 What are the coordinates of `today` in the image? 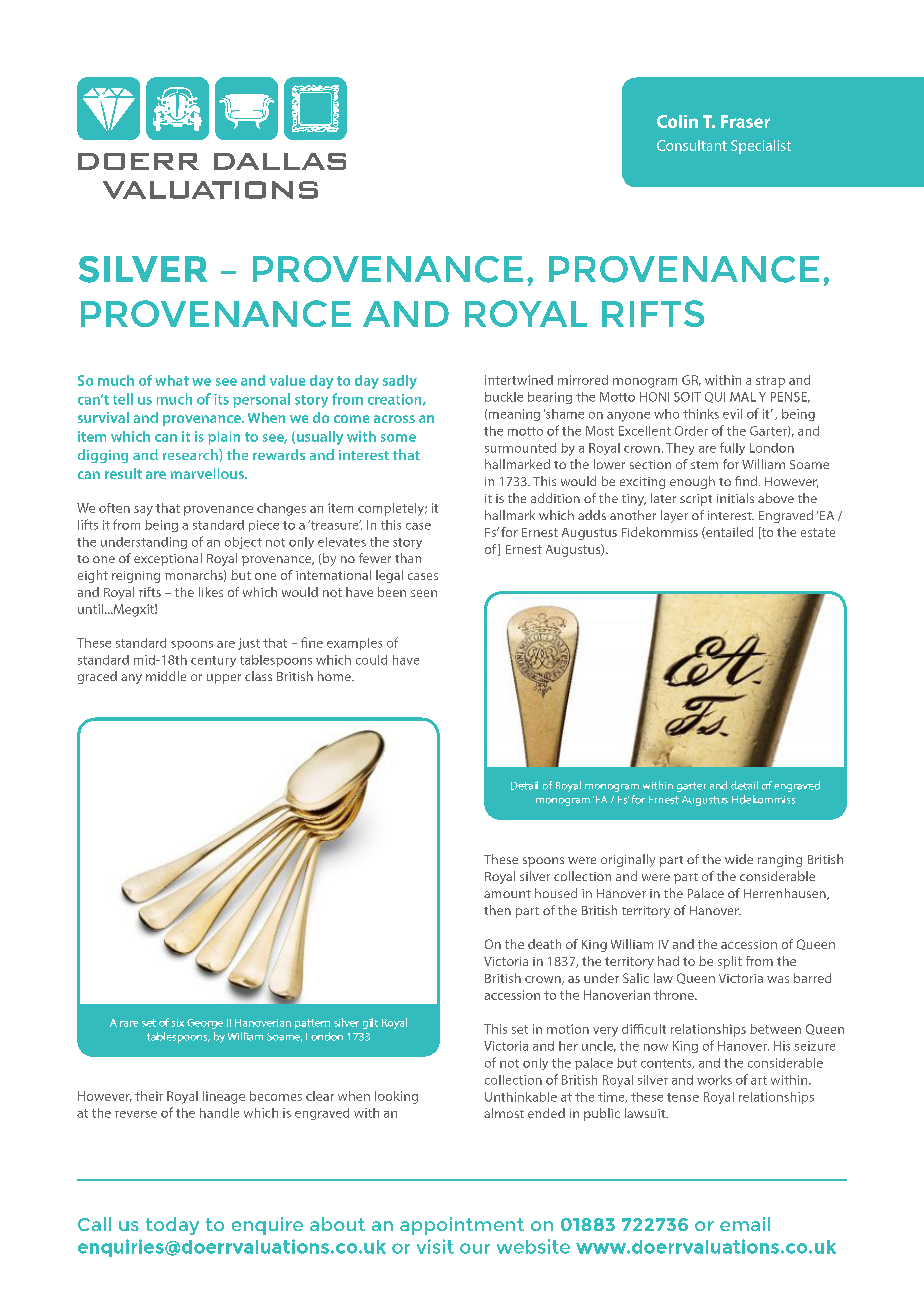 It's located at (172, 1226).
